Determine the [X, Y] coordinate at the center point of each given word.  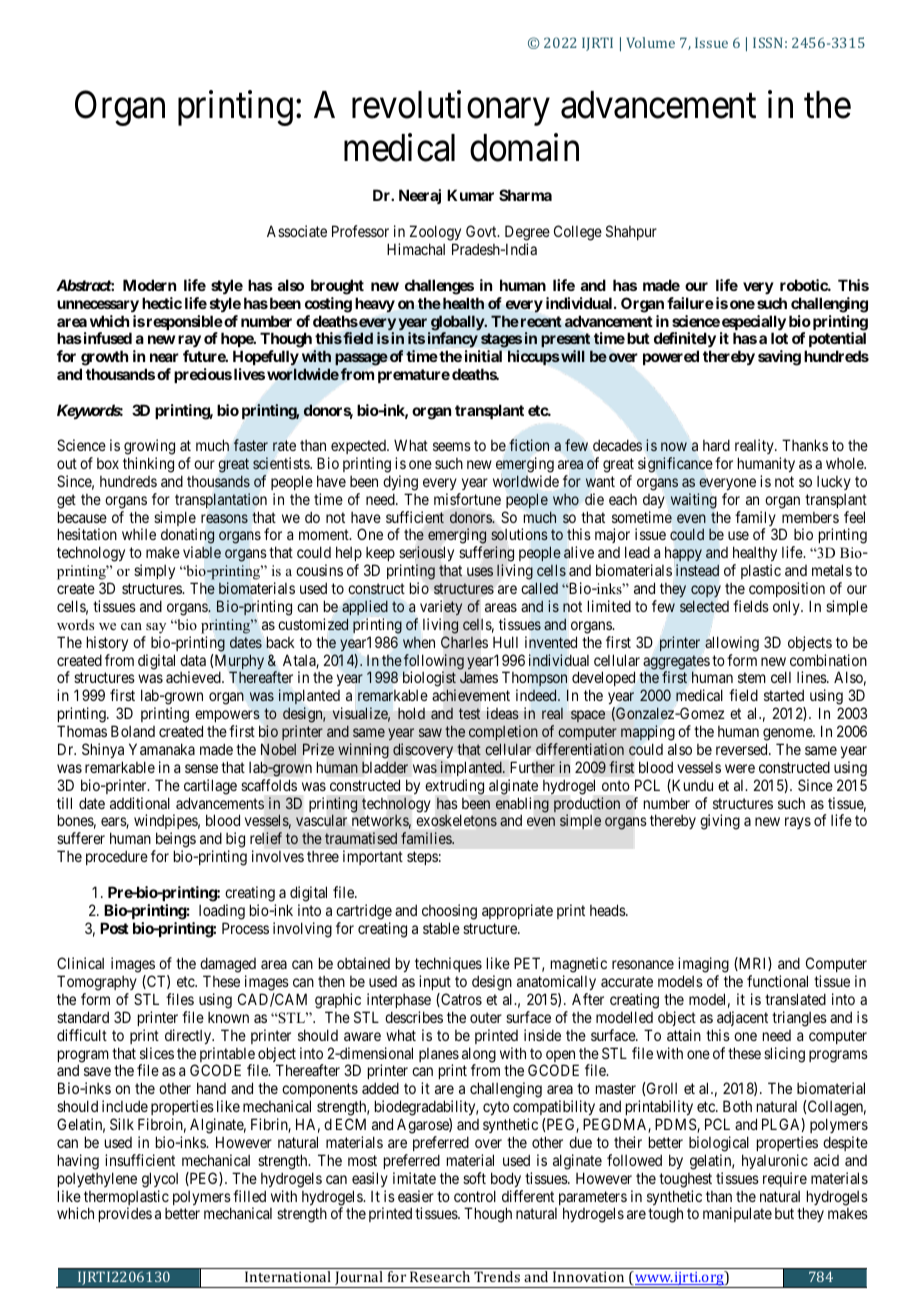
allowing [732, 644]
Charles [464, 642]
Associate [297, 231]
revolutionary [451, 108]
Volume [651, 42]
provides [125, 1214]
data [193, 660]
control [475, 1196]
